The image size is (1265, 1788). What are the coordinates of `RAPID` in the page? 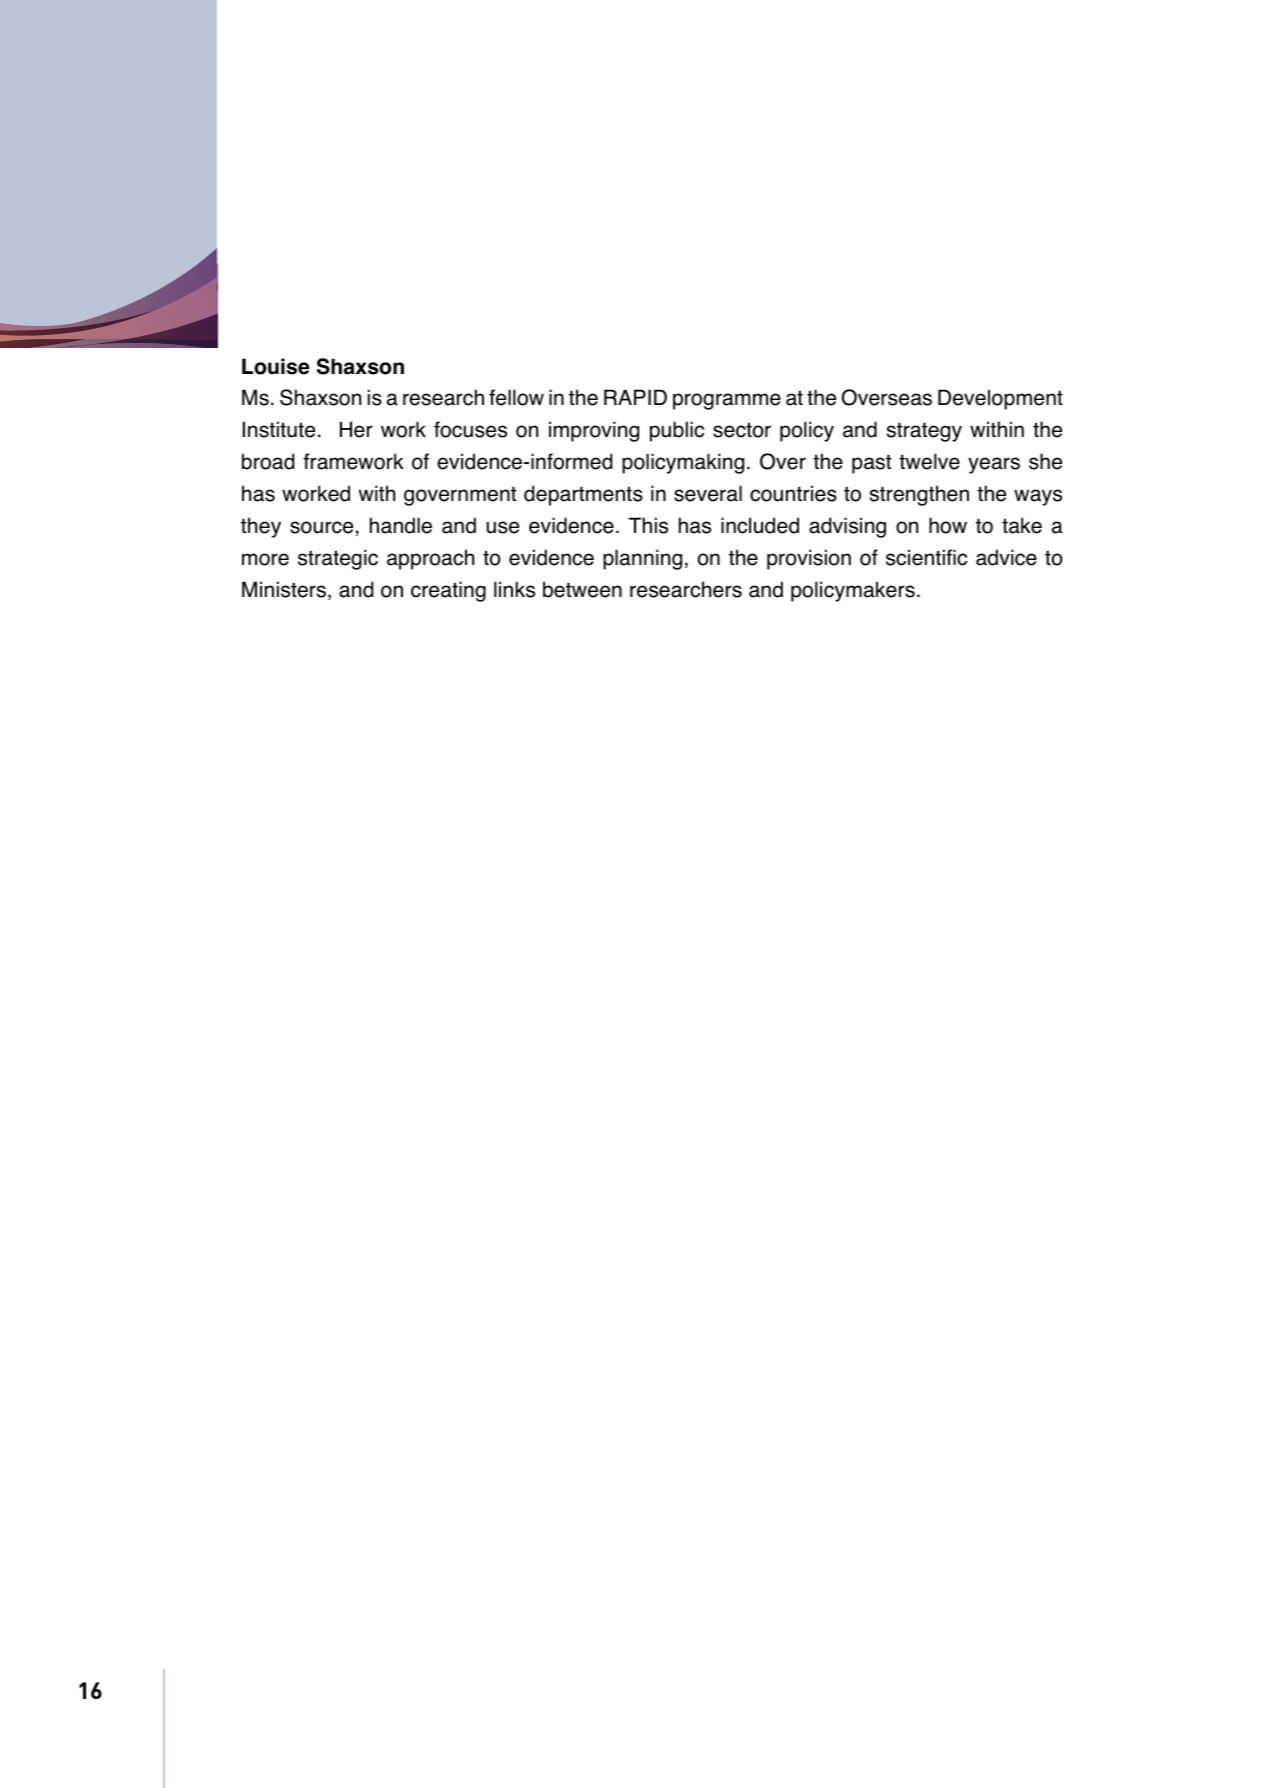 It's located at (635, 397).
